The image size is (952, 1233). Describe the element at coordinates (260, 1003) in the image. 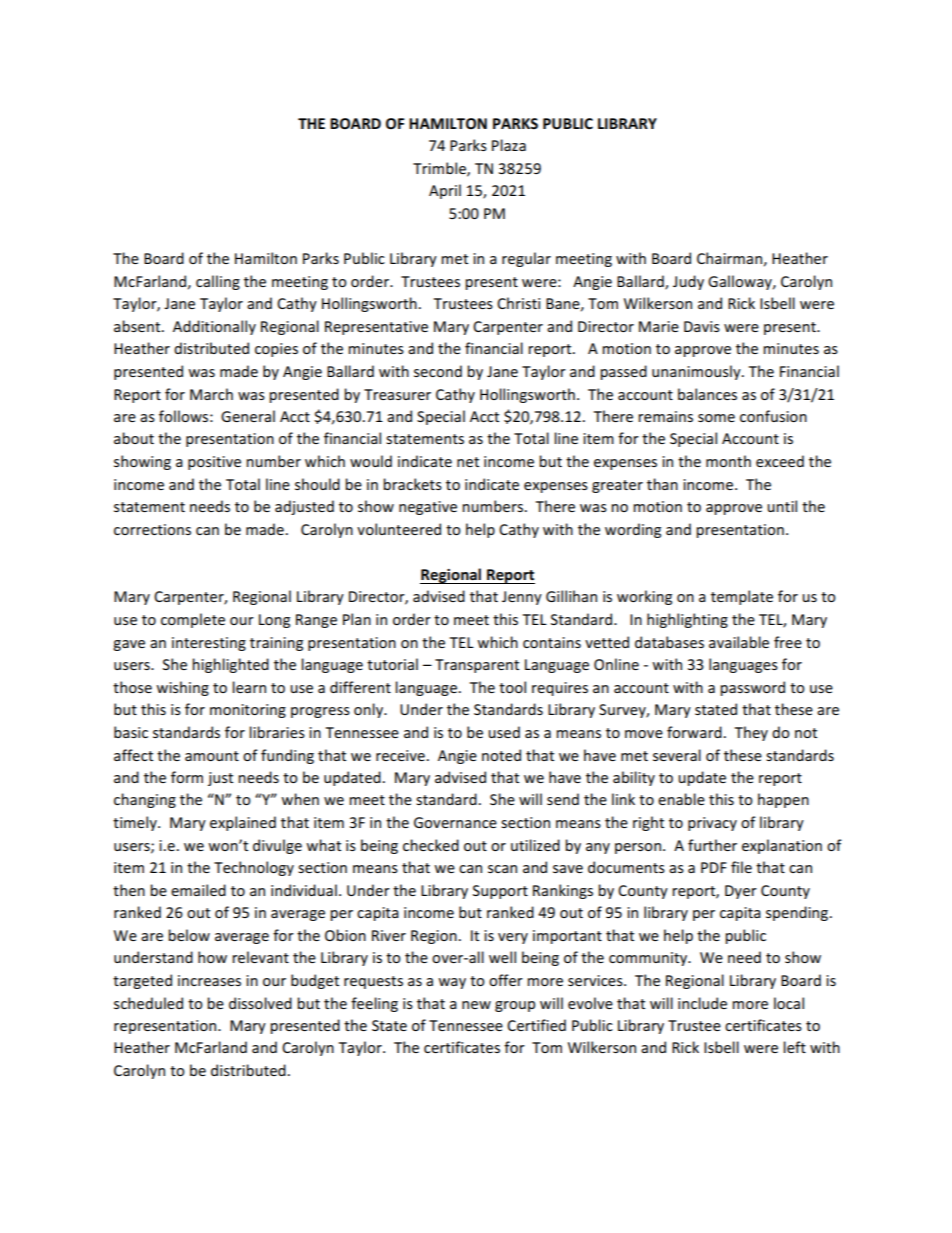

I see `dissolved` at that location.
